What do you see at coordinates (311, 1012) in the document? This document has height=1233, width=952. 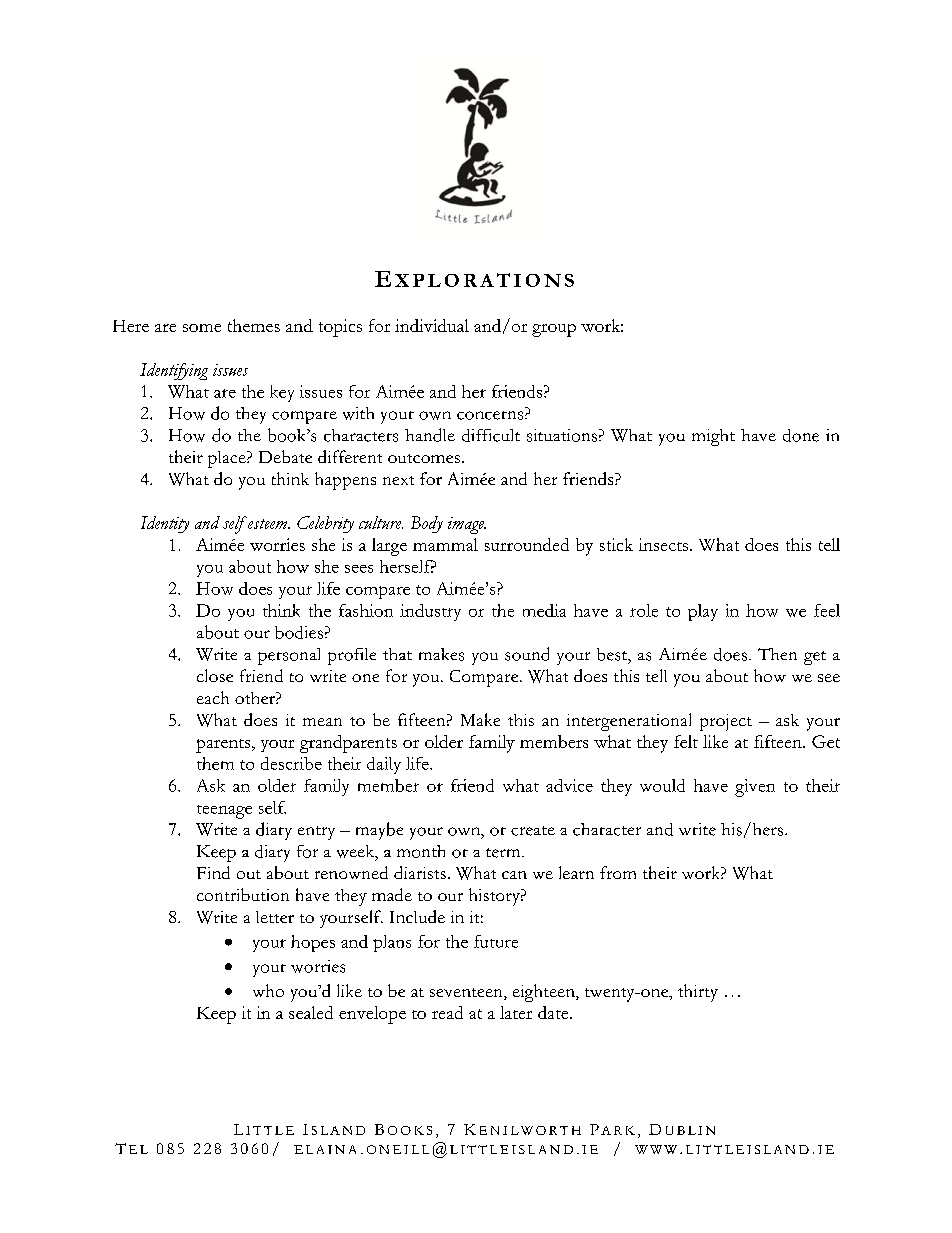 I see `sealed` at bounding box center [311, 1012].
